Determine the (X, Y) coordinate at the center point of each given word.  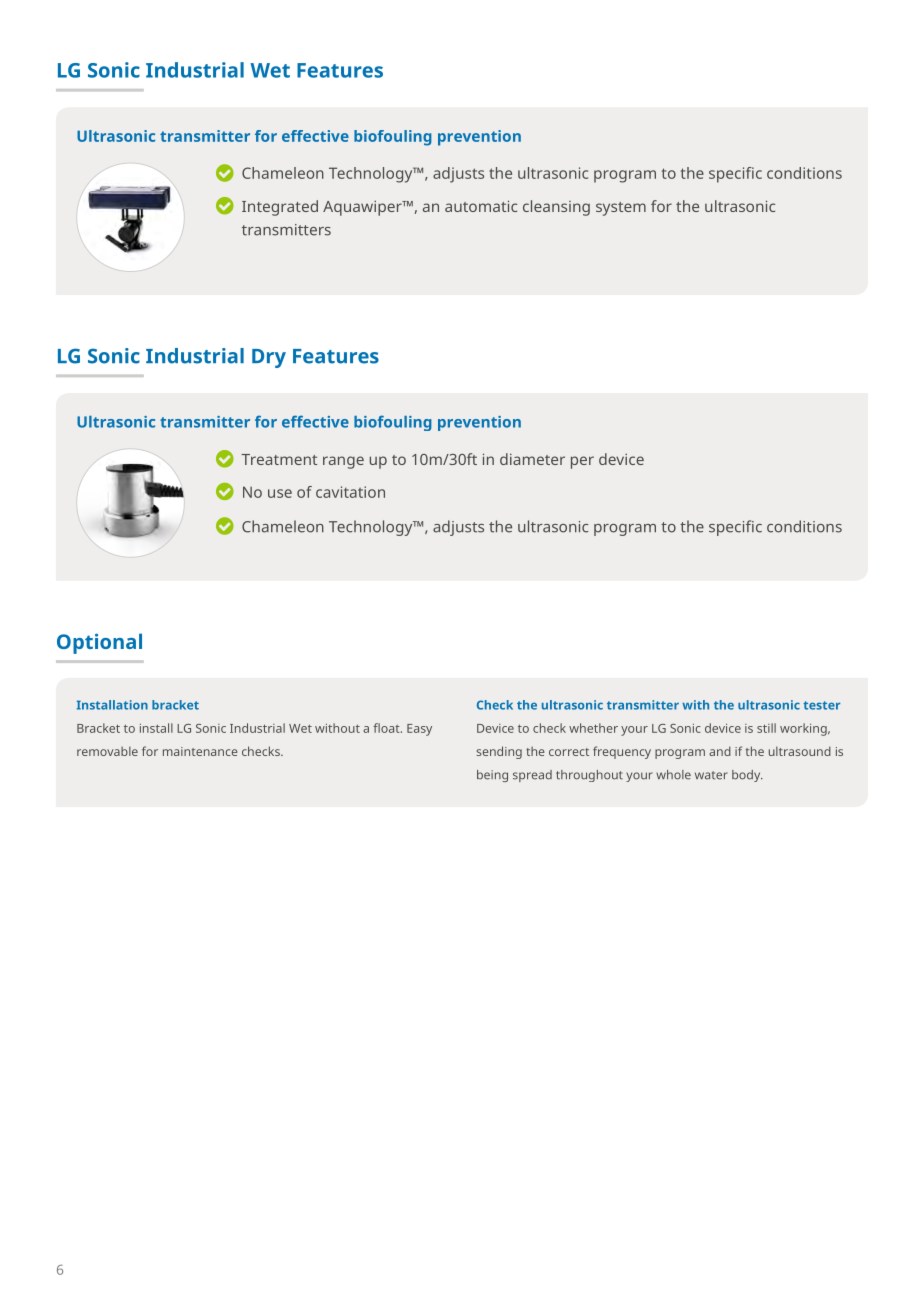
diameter (532, 459)
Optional (99, 643)
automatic (481, 206)
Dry (269, 358)
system (621, 209)
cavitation (350, 492)
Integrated (280, 208)
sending (499, 752)
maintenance (200, 751)
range (343, 462)
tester (821, 705)
